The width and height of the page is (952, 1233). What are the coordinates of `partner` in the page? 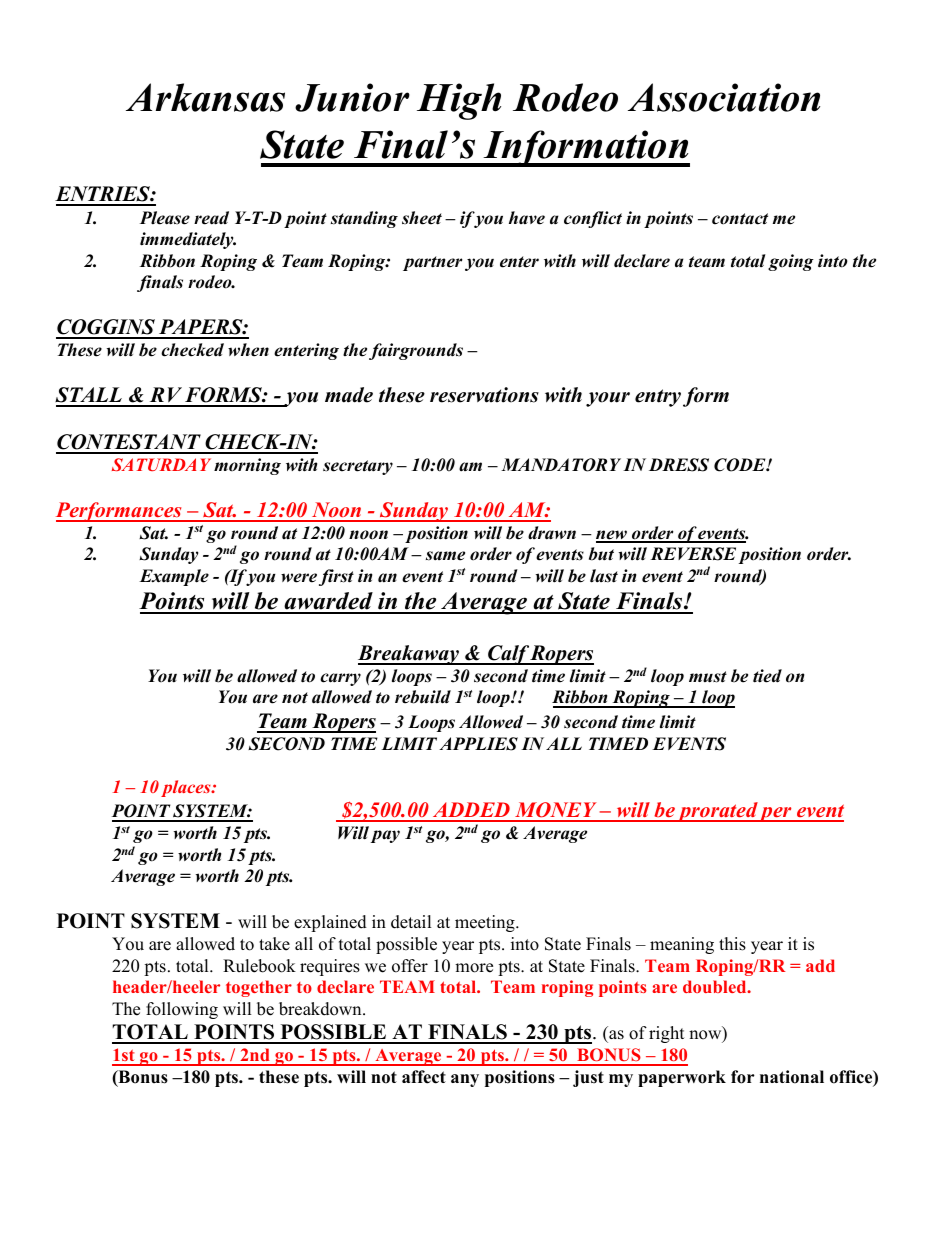 It's located at (432, 263).
